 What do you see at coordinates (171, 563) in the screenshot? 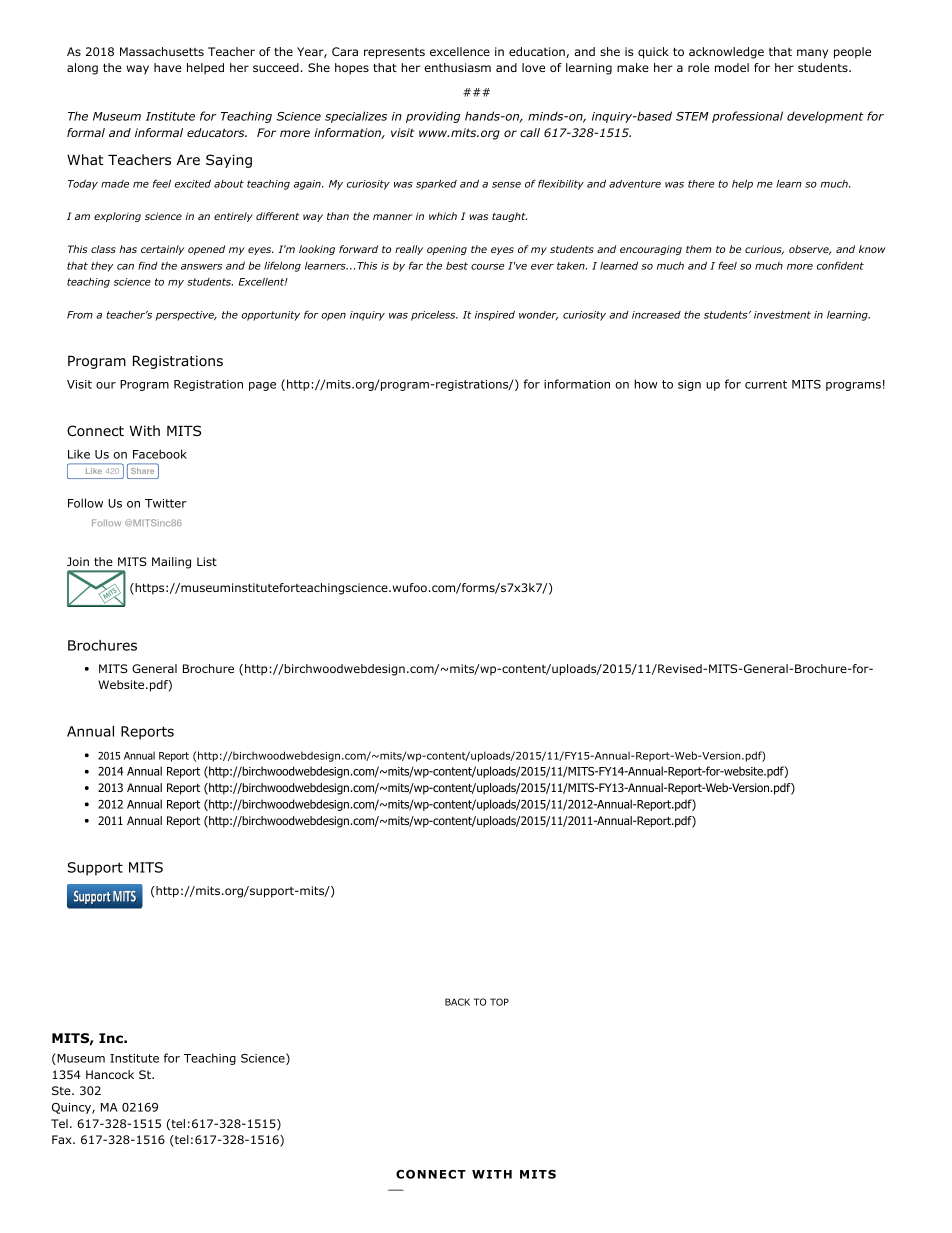
I see `Mailing` at bounding box center [171, 563].
